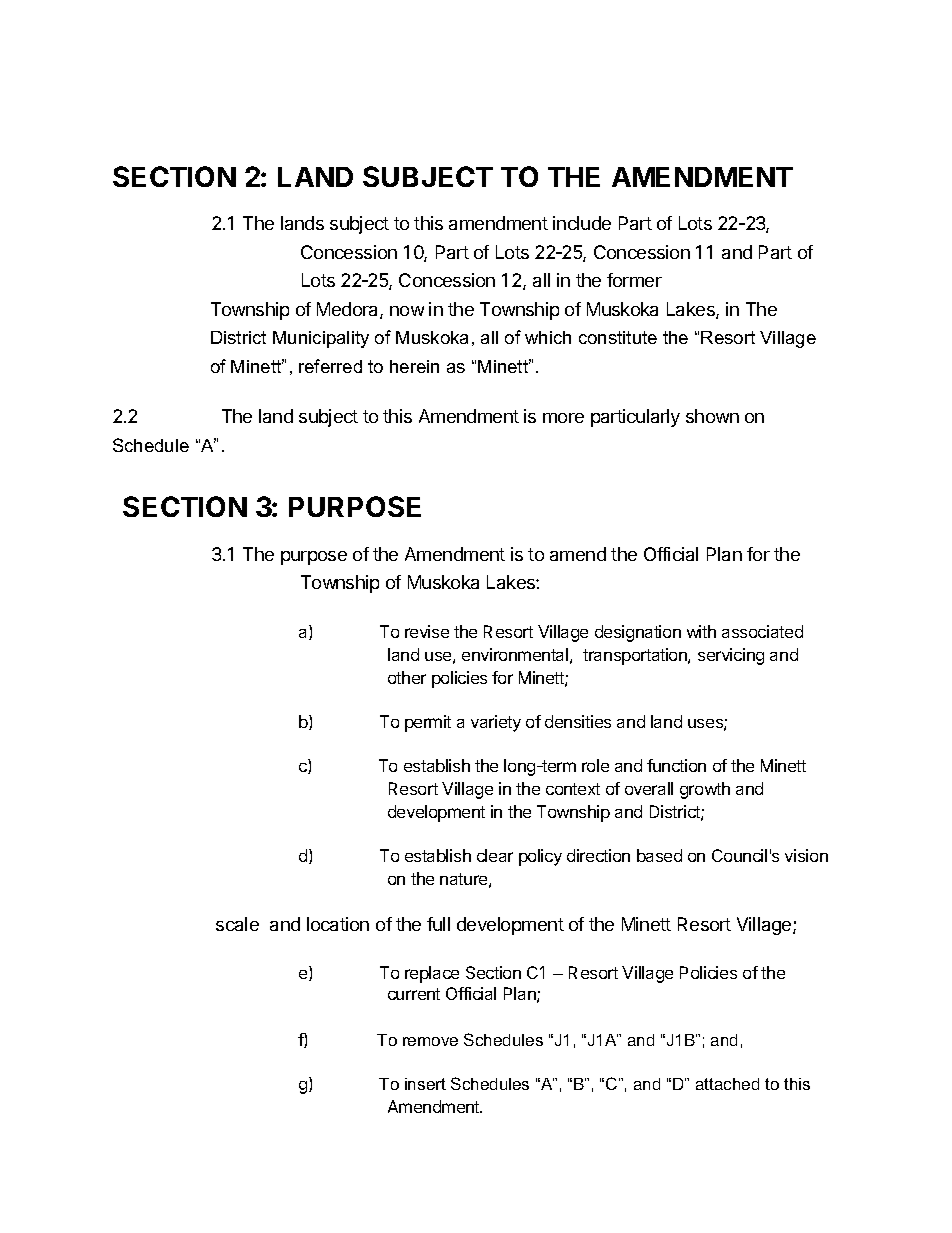  I want to click on insert, so click(425, 1084).
